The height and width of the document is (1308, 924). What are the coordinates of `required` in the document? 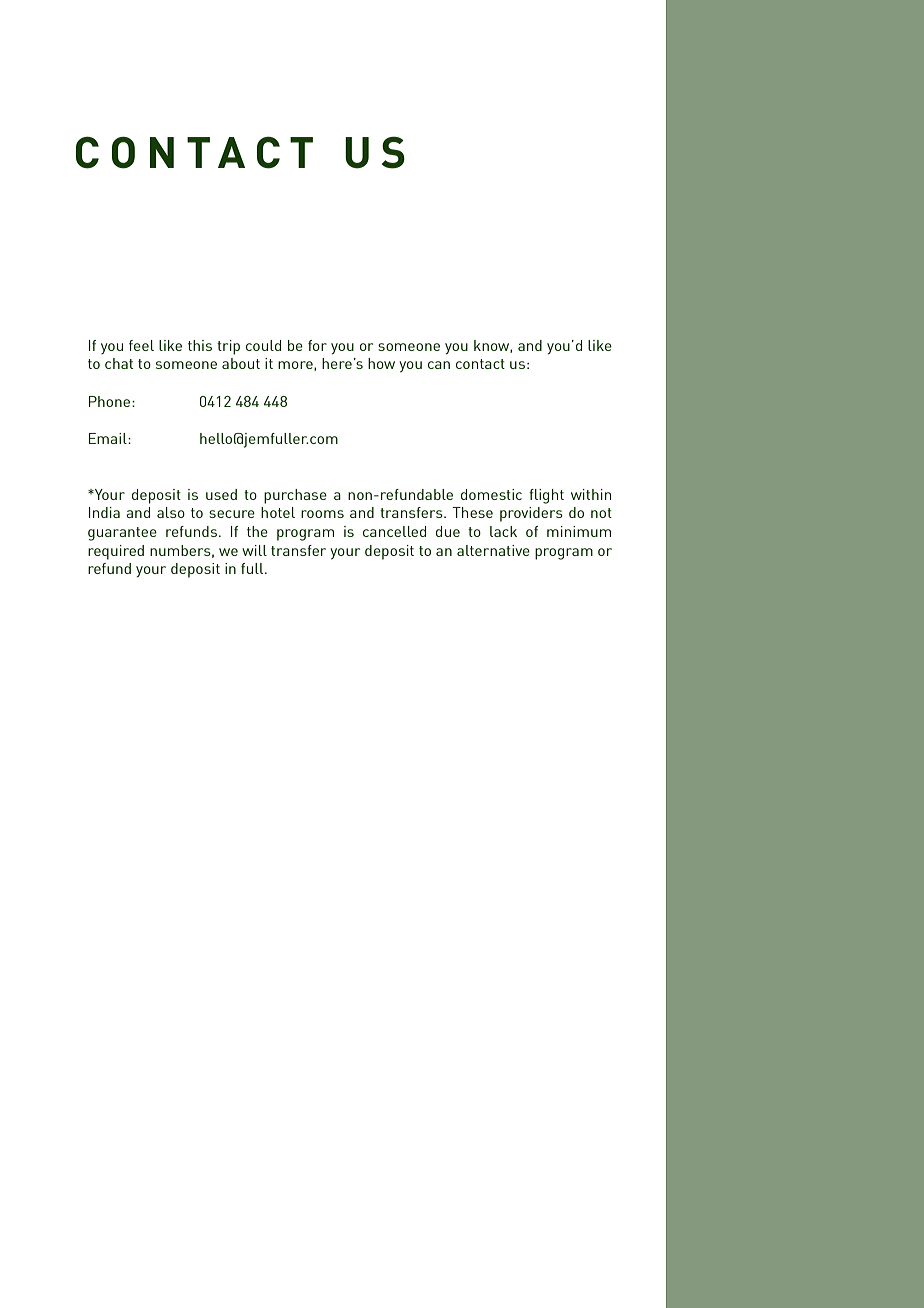 It's located at (116, 552).
